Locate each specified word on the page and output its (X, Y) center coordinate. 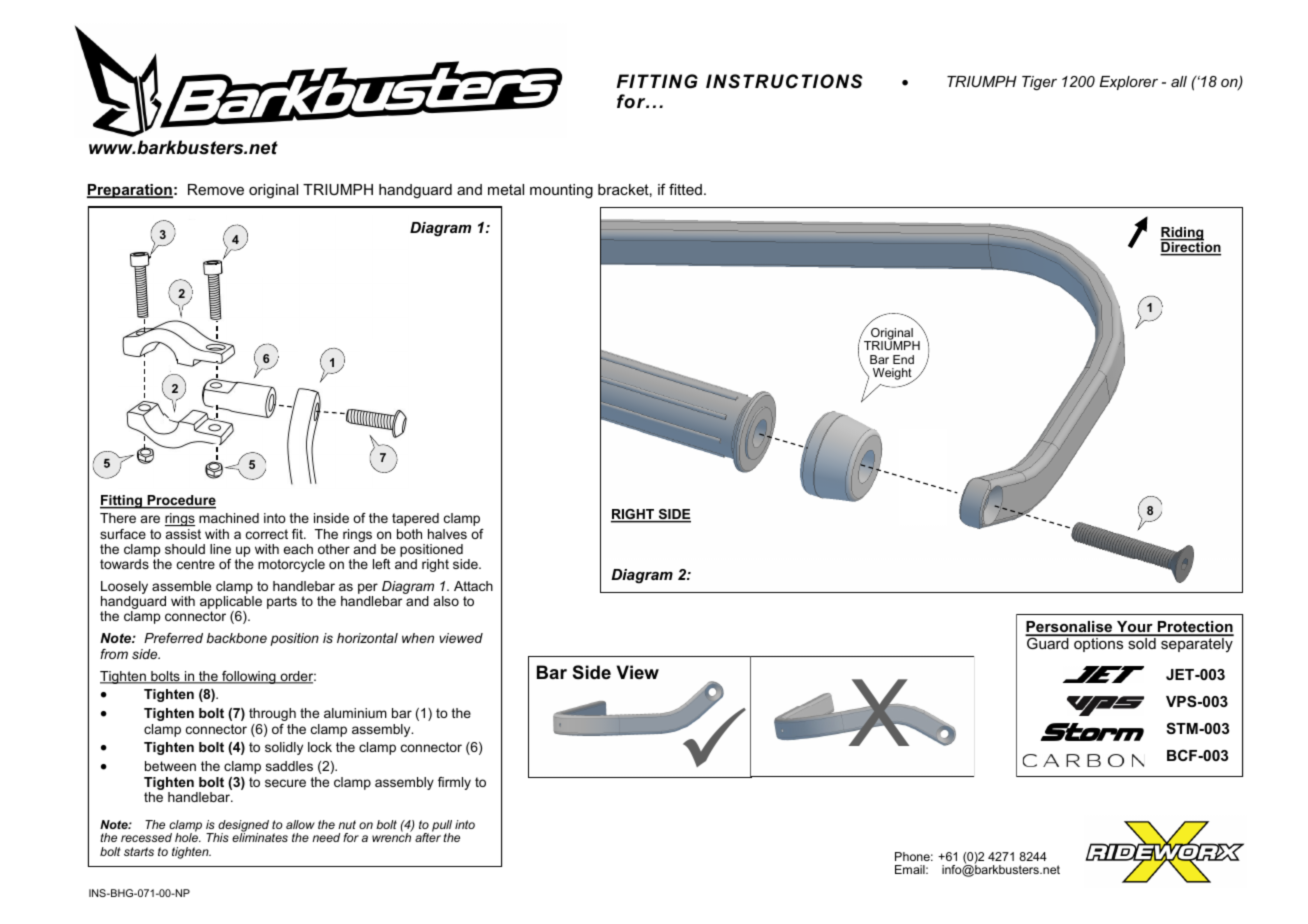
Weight (893, 375)
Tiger (1039, 83)
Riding (1182, 235)
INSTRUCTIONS (784, 81)
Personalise (1070, 628)
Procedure (180, 501)
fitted (685, 189)
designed (243, 827)
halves (447, 534)
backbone (237, 638)
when (418, 638)
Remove (216, 189)
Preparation (130, 191)
